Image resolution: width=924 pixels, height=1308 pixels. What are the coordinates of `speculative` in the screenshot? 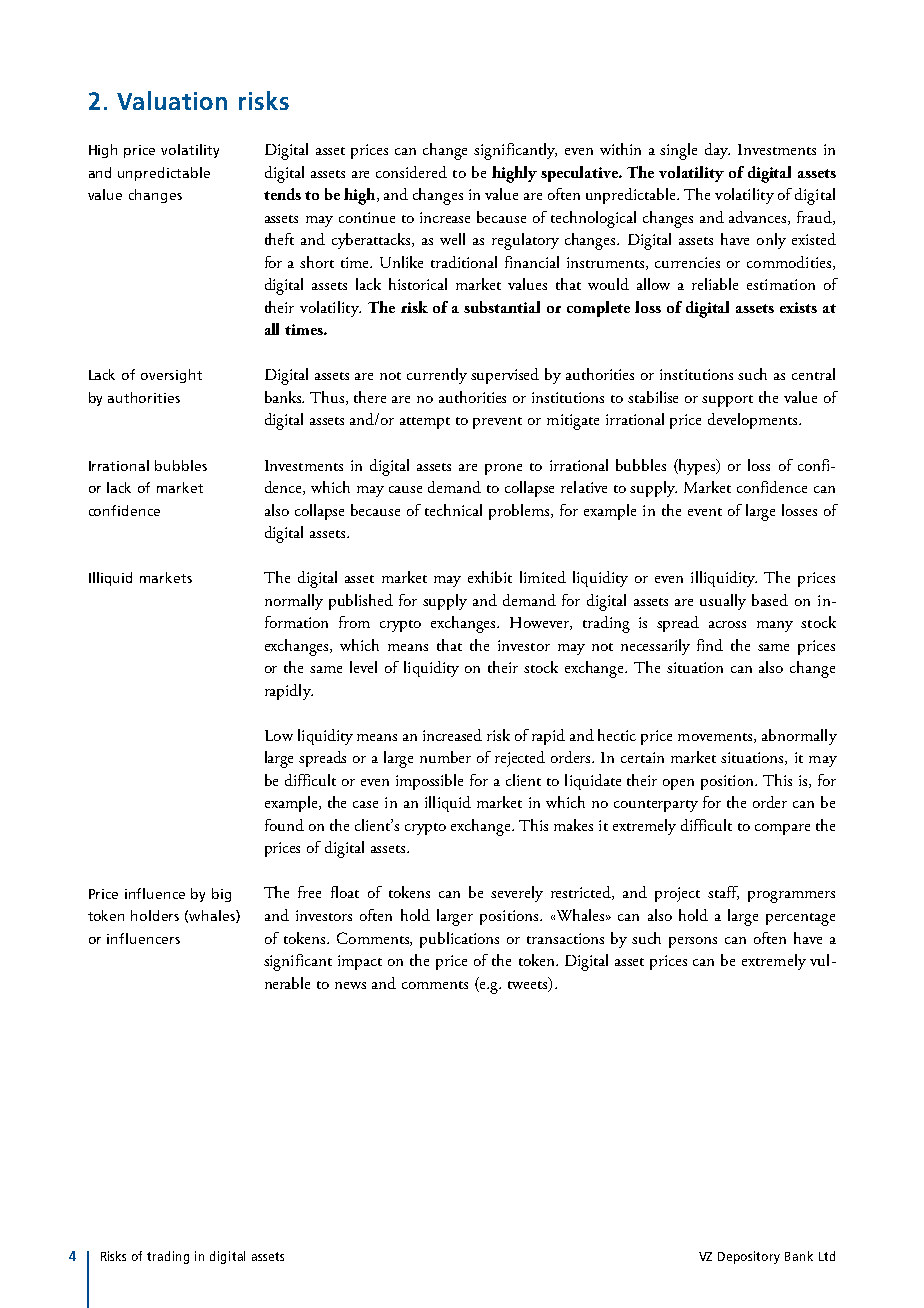 It's located at (581, 174).
